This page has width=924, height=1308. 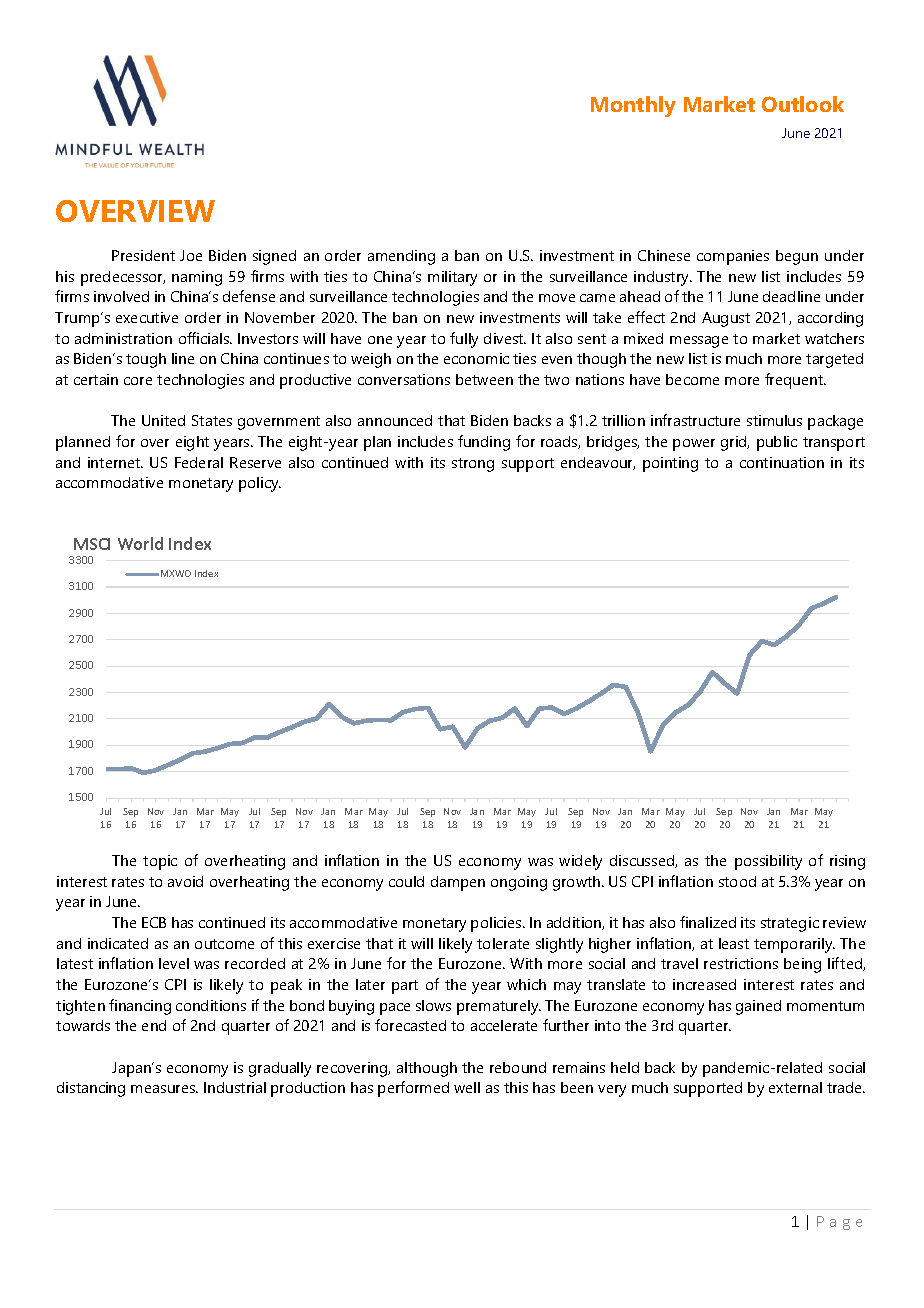 What do you see at coordinates (458, 883) in the page?
I see `dampen` at bounding box center [458, 883].
